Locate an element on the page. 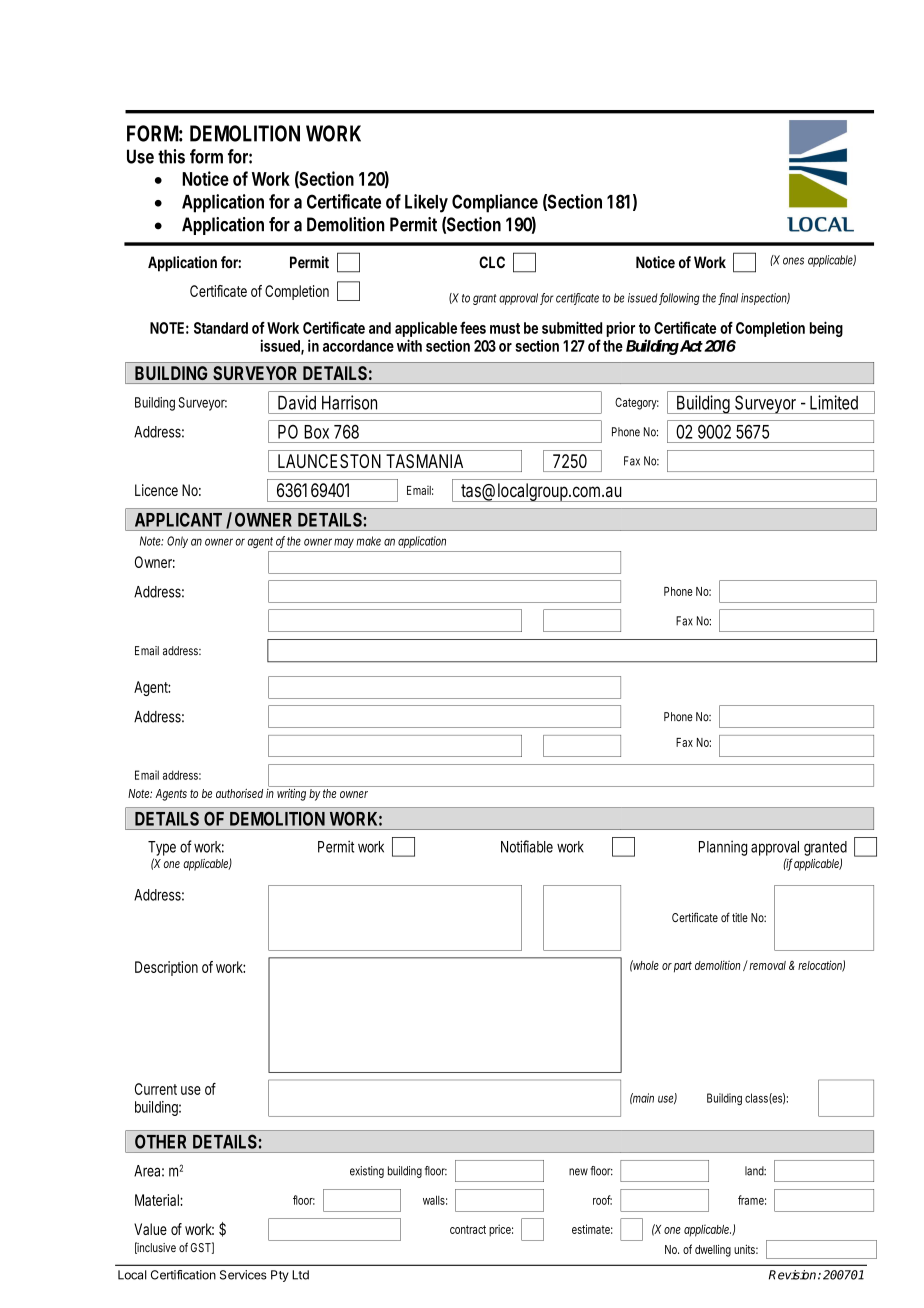 This document has width=924, height=1308. Compliance is located at coordinates (495, 203).
